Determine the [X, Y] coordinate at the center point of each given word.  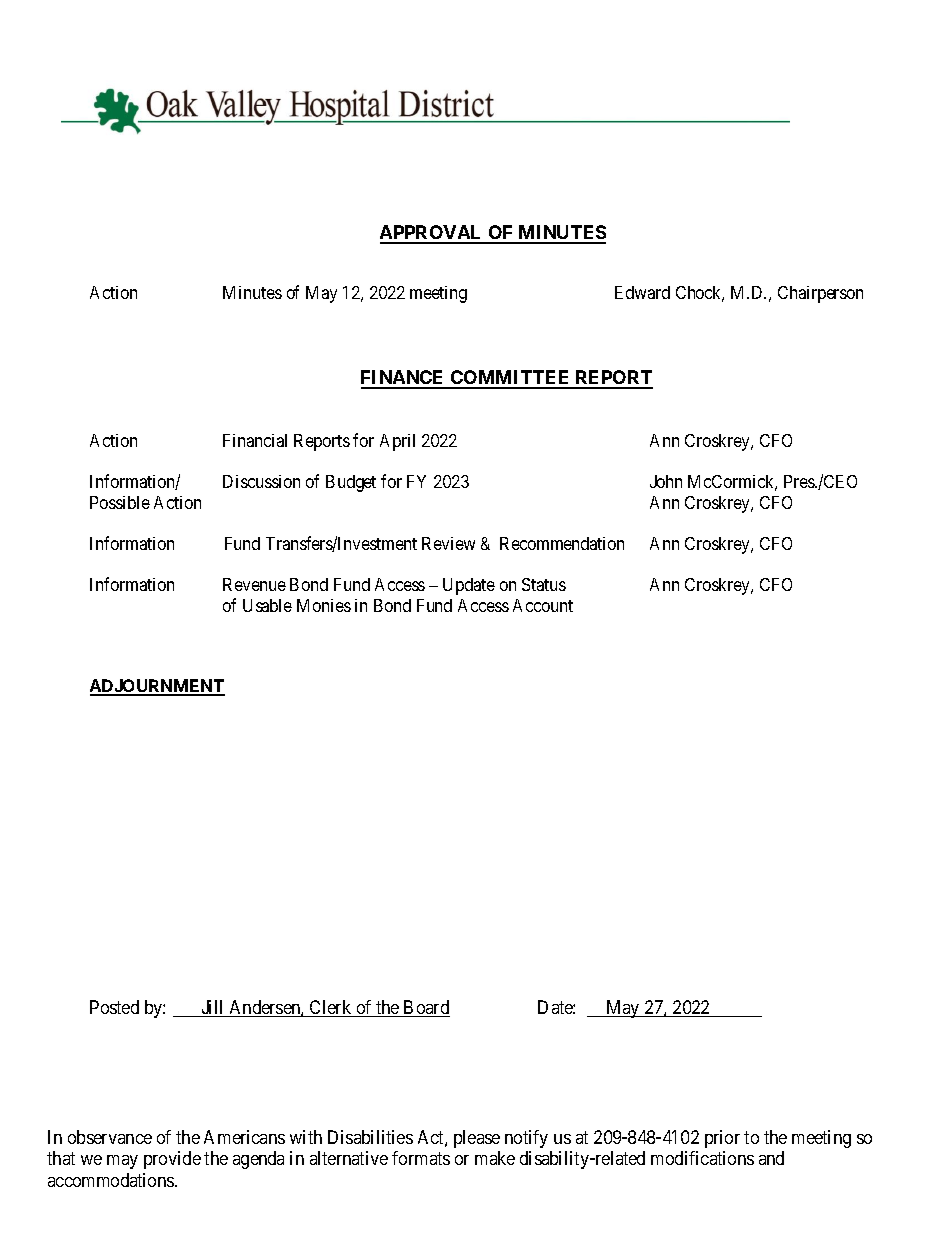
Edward [642, 292]
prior [722, 1139]
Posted [114, 1007]
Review [448, 543]
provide [172, 1160]
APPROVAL [432, 234]
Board [426, 1008]
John [666, 481]
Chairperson [820, 294]
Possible [120, 502]
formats [421, 1158]
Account [543, 605]
